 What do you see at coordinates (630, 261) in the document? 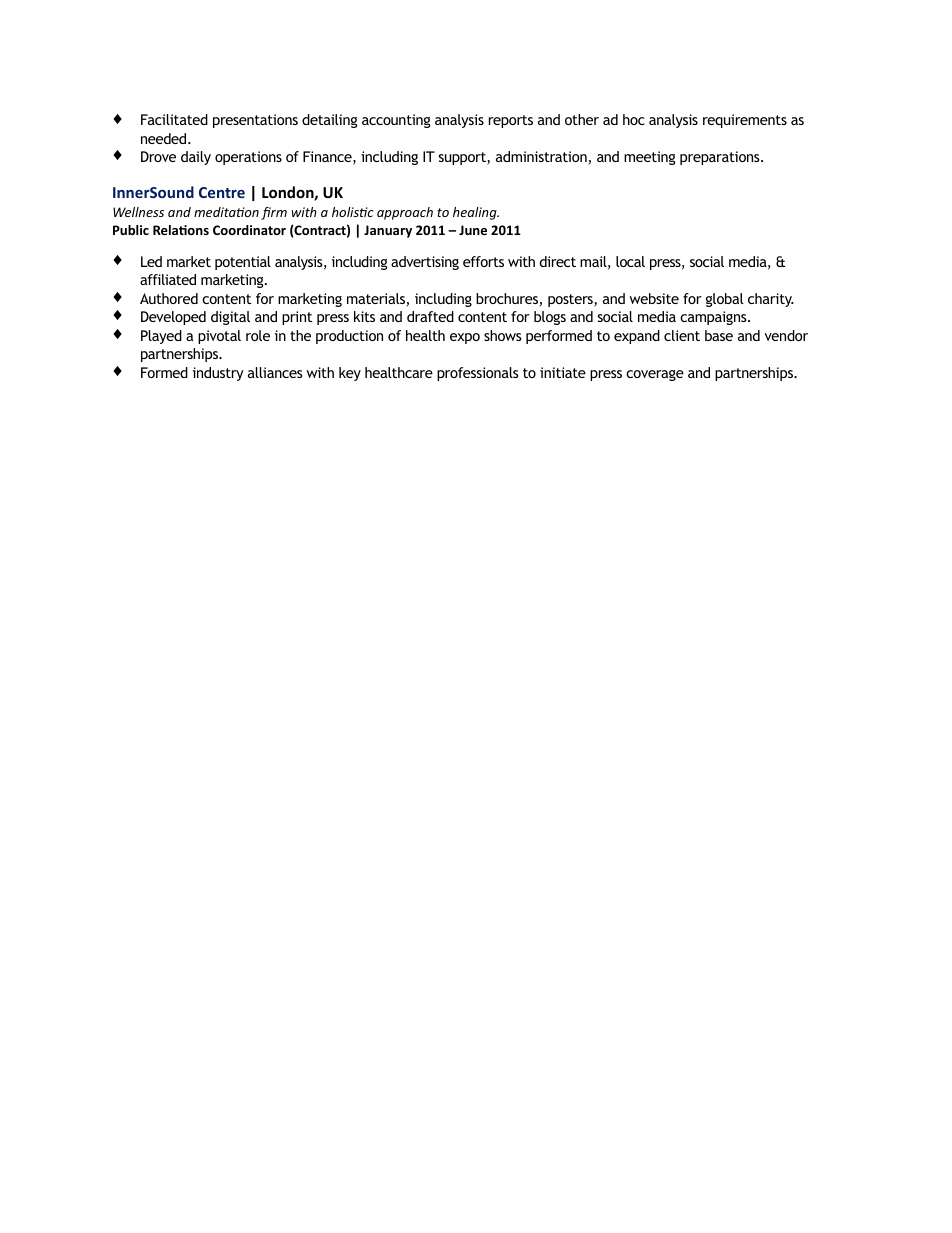
I see `local` at bounding box center [630, 261].
